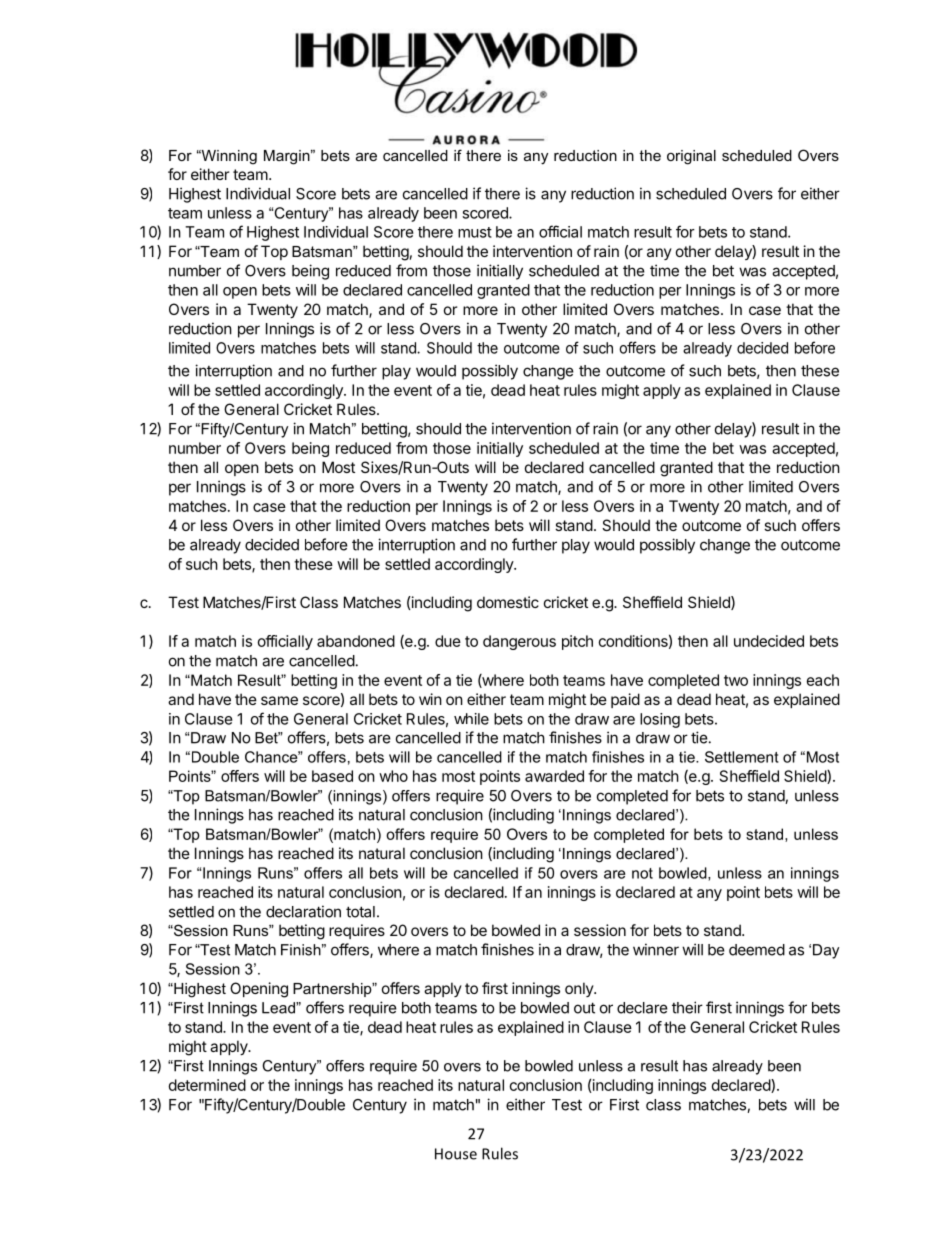 Image resolution: width=952 pixels, height=1233 pixels. I want to click on House, so click(456, 1154).
